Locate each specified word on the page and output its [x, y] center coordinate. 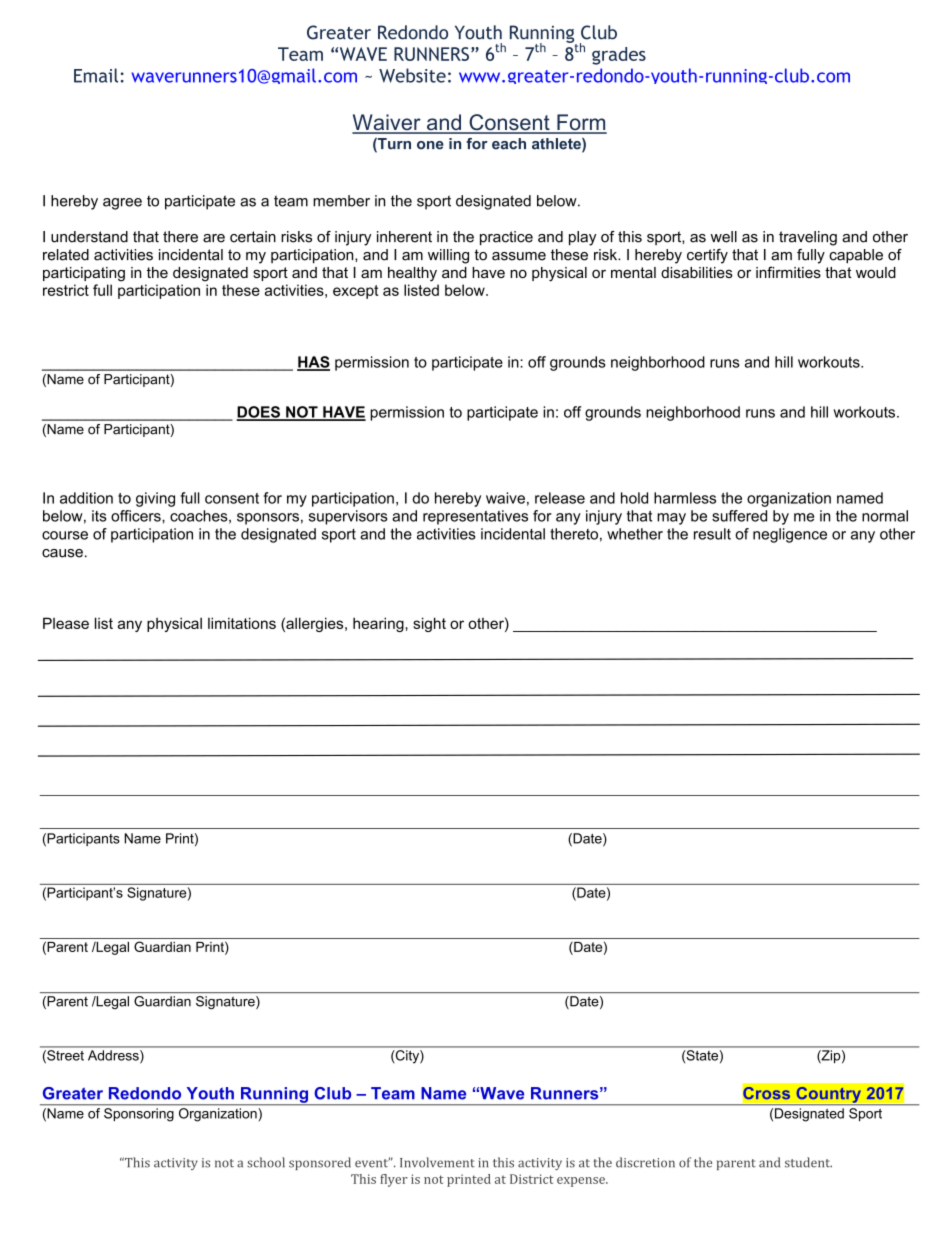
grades [619, 56]
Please [66, 623]
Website [412, 75]
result [712, 534]
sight [429, 624]
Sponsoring [139, 1114]
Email [96, 75]
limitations [242, 623]
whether [635, 534]
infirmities [788, 272]
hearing [379, 624]
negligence [790, 535]
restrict [66, 290]
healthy [412, 274]
